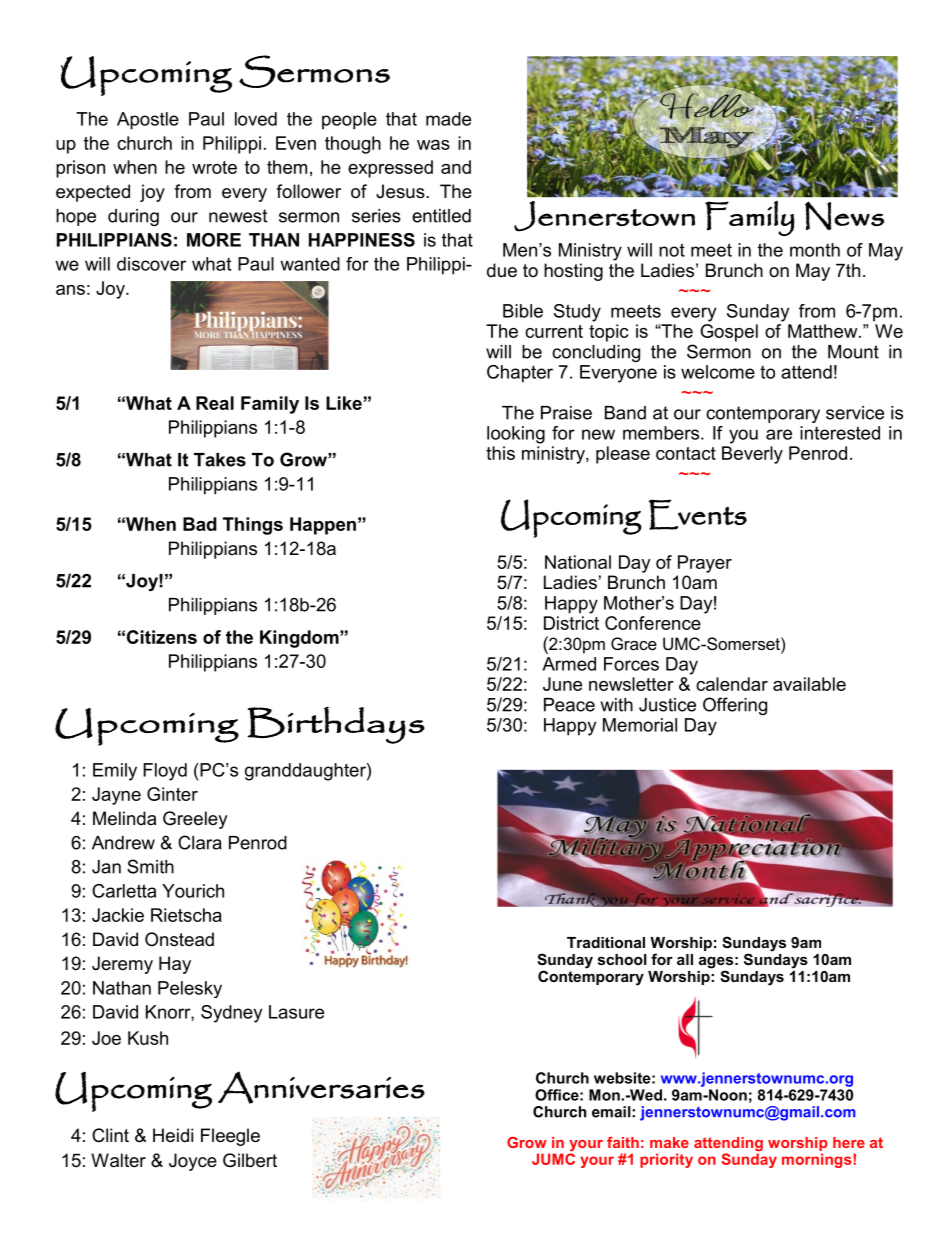 The height and width of the page is (1233, 952). I want to click on Chapter, so click(520, 374).
